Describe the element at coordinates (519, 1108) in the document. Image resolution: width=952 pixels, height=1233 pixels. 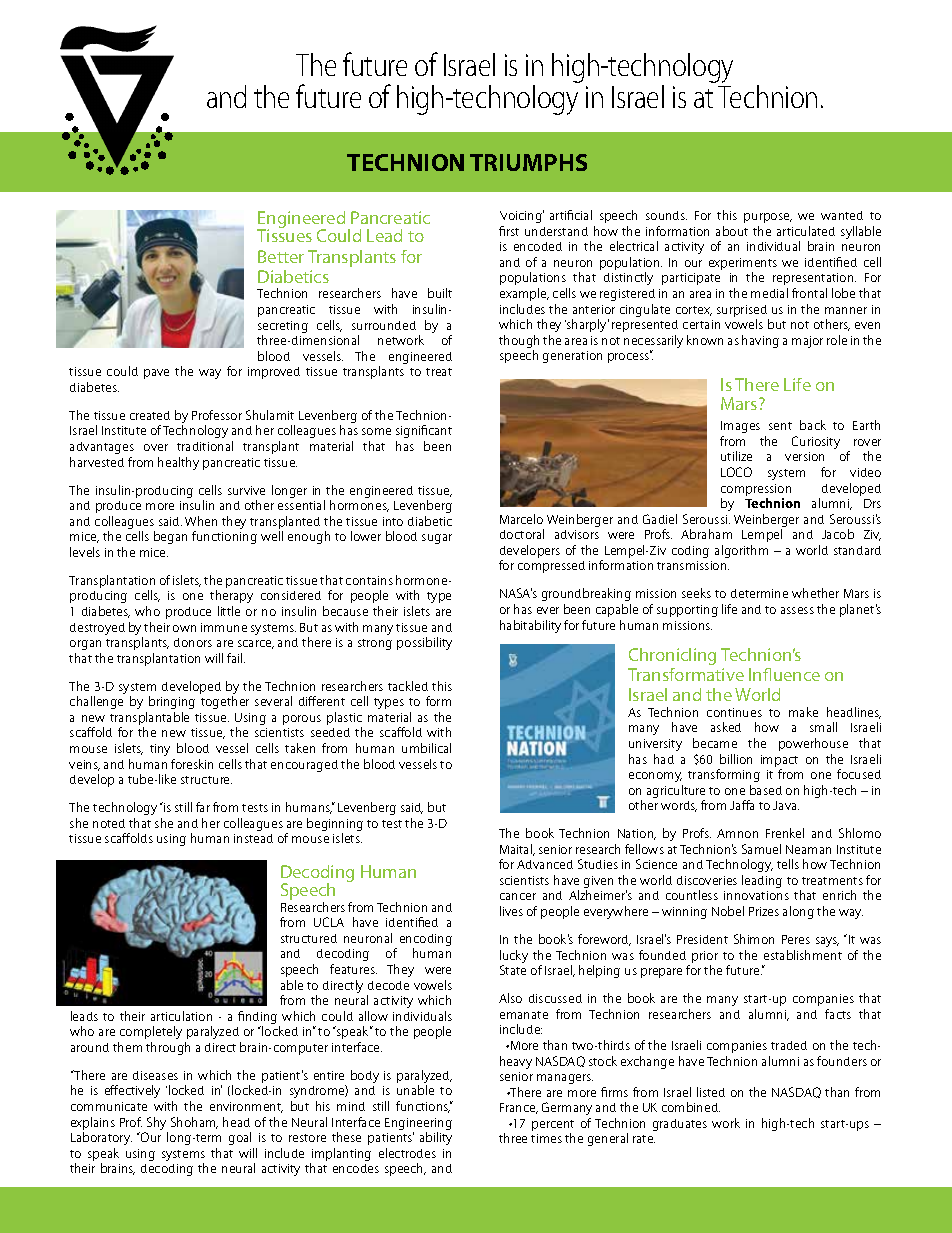
I see `France` at that location.
